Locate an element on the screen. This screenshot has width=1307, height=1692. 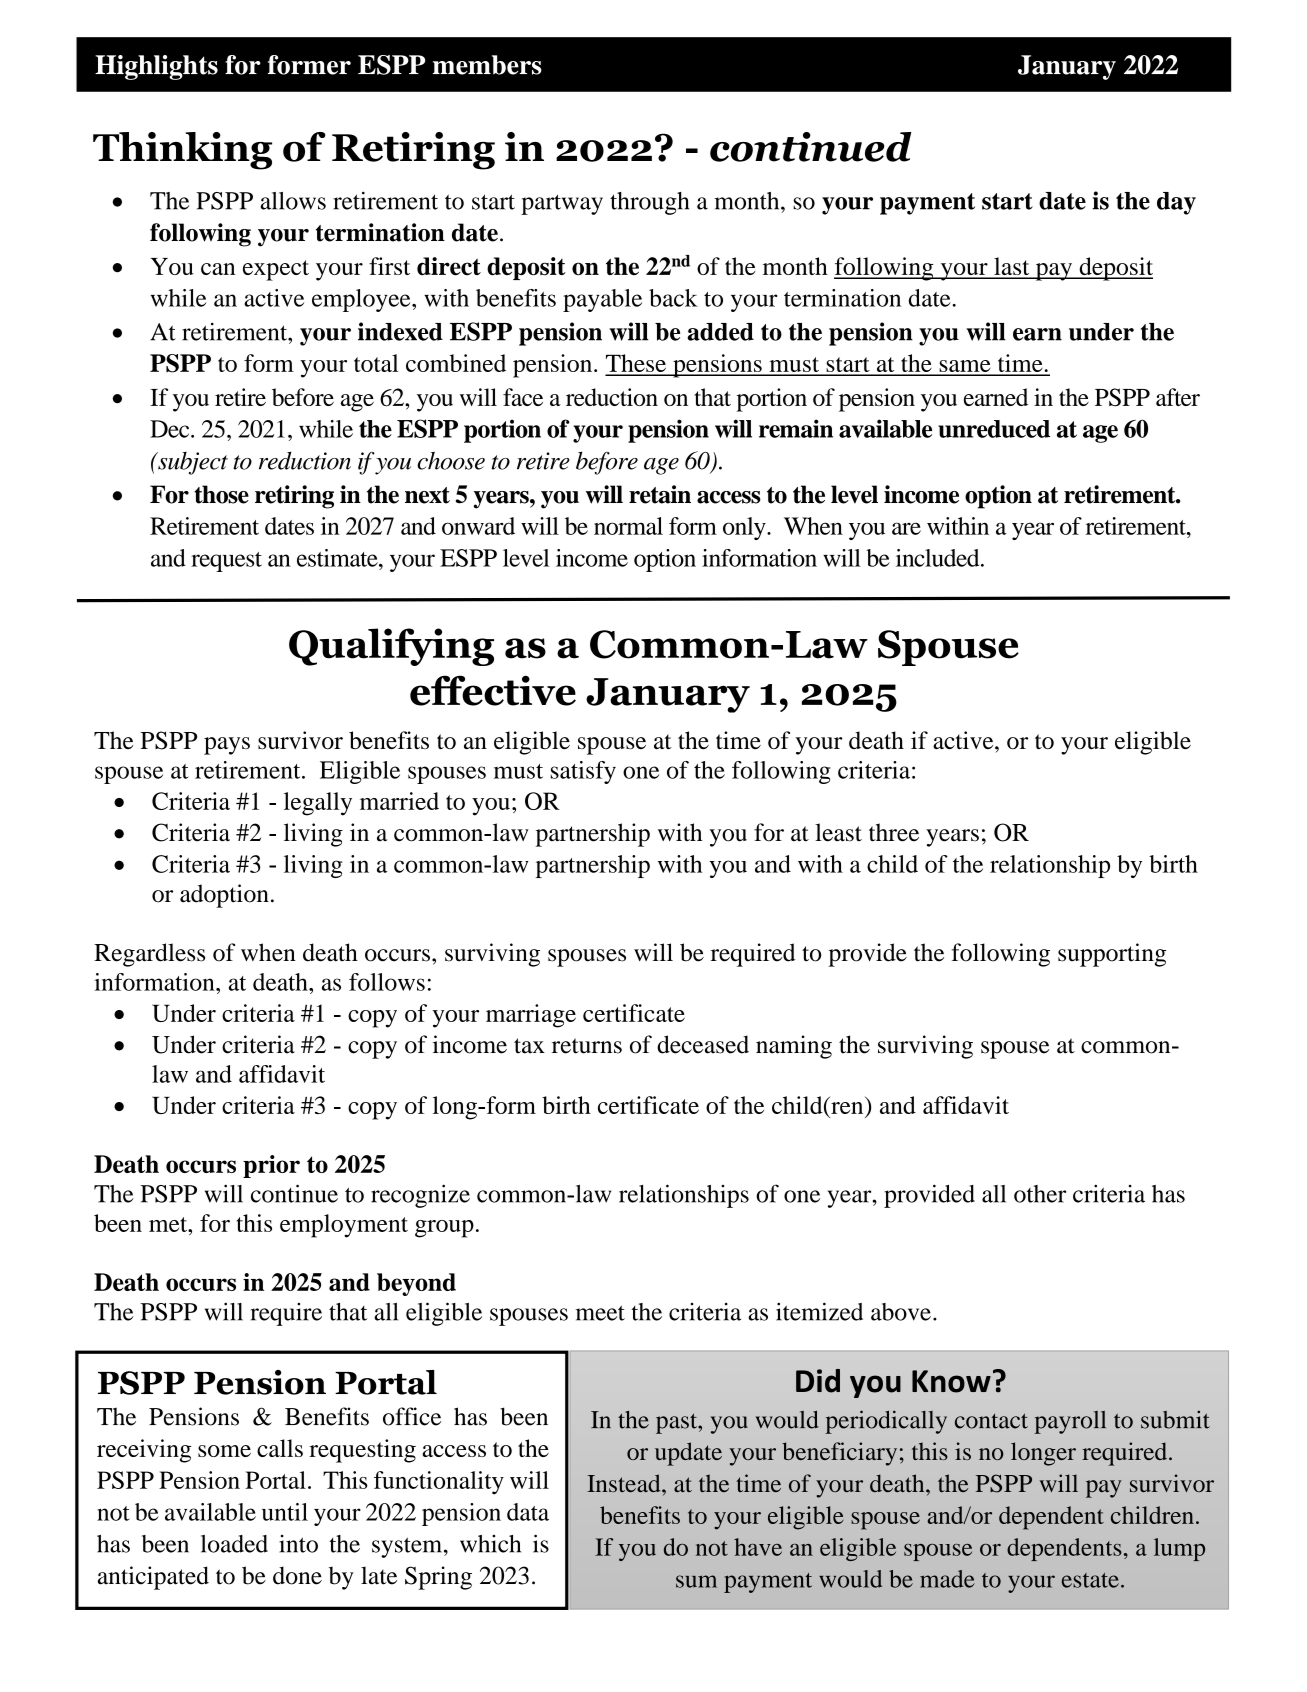
day is located at coordinates (1176, 203).
